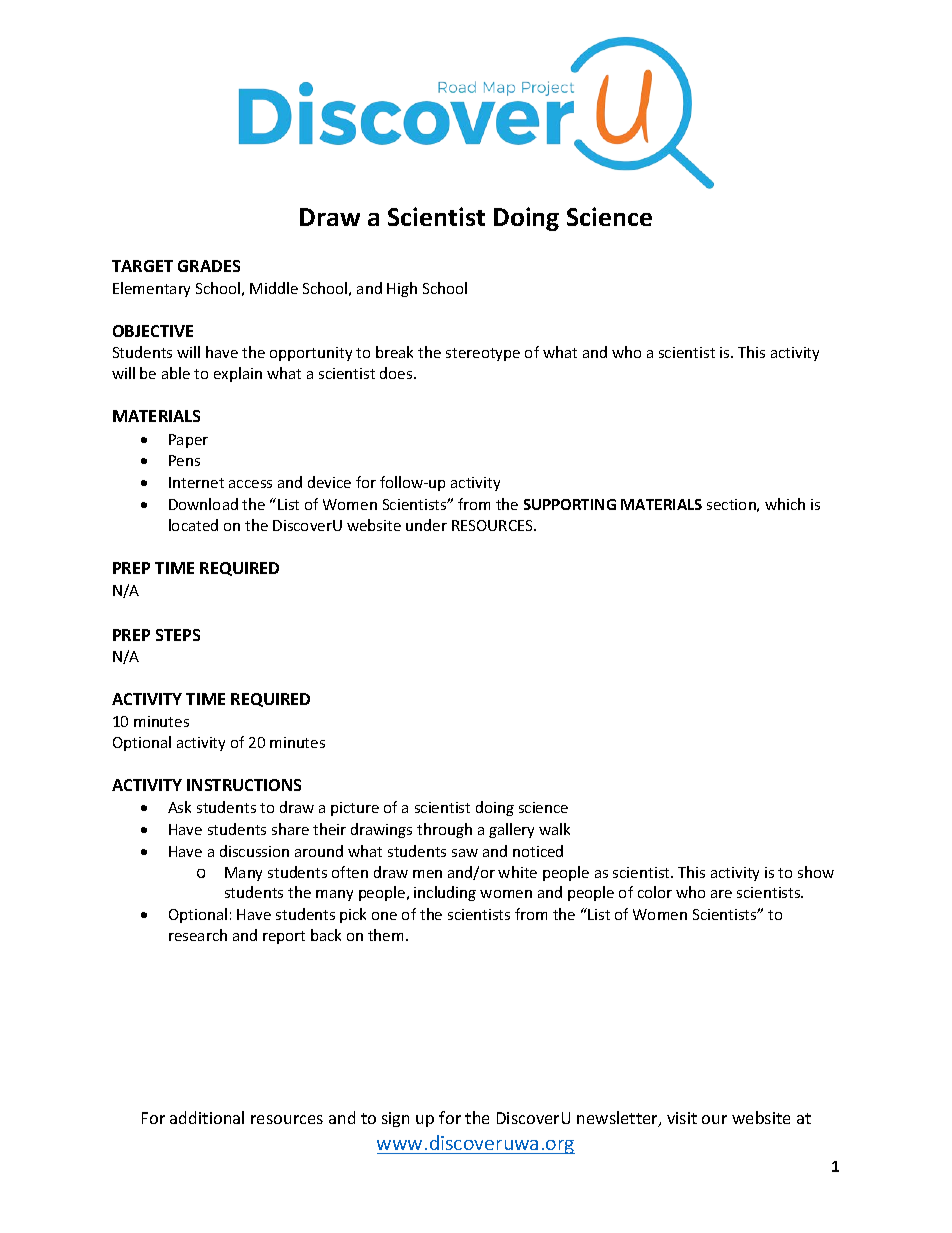 This image has height=1233, width=952. What do you see at coordinates (682, 1118) in the image?
I see `visit` at bounding box center [682, 1118].
